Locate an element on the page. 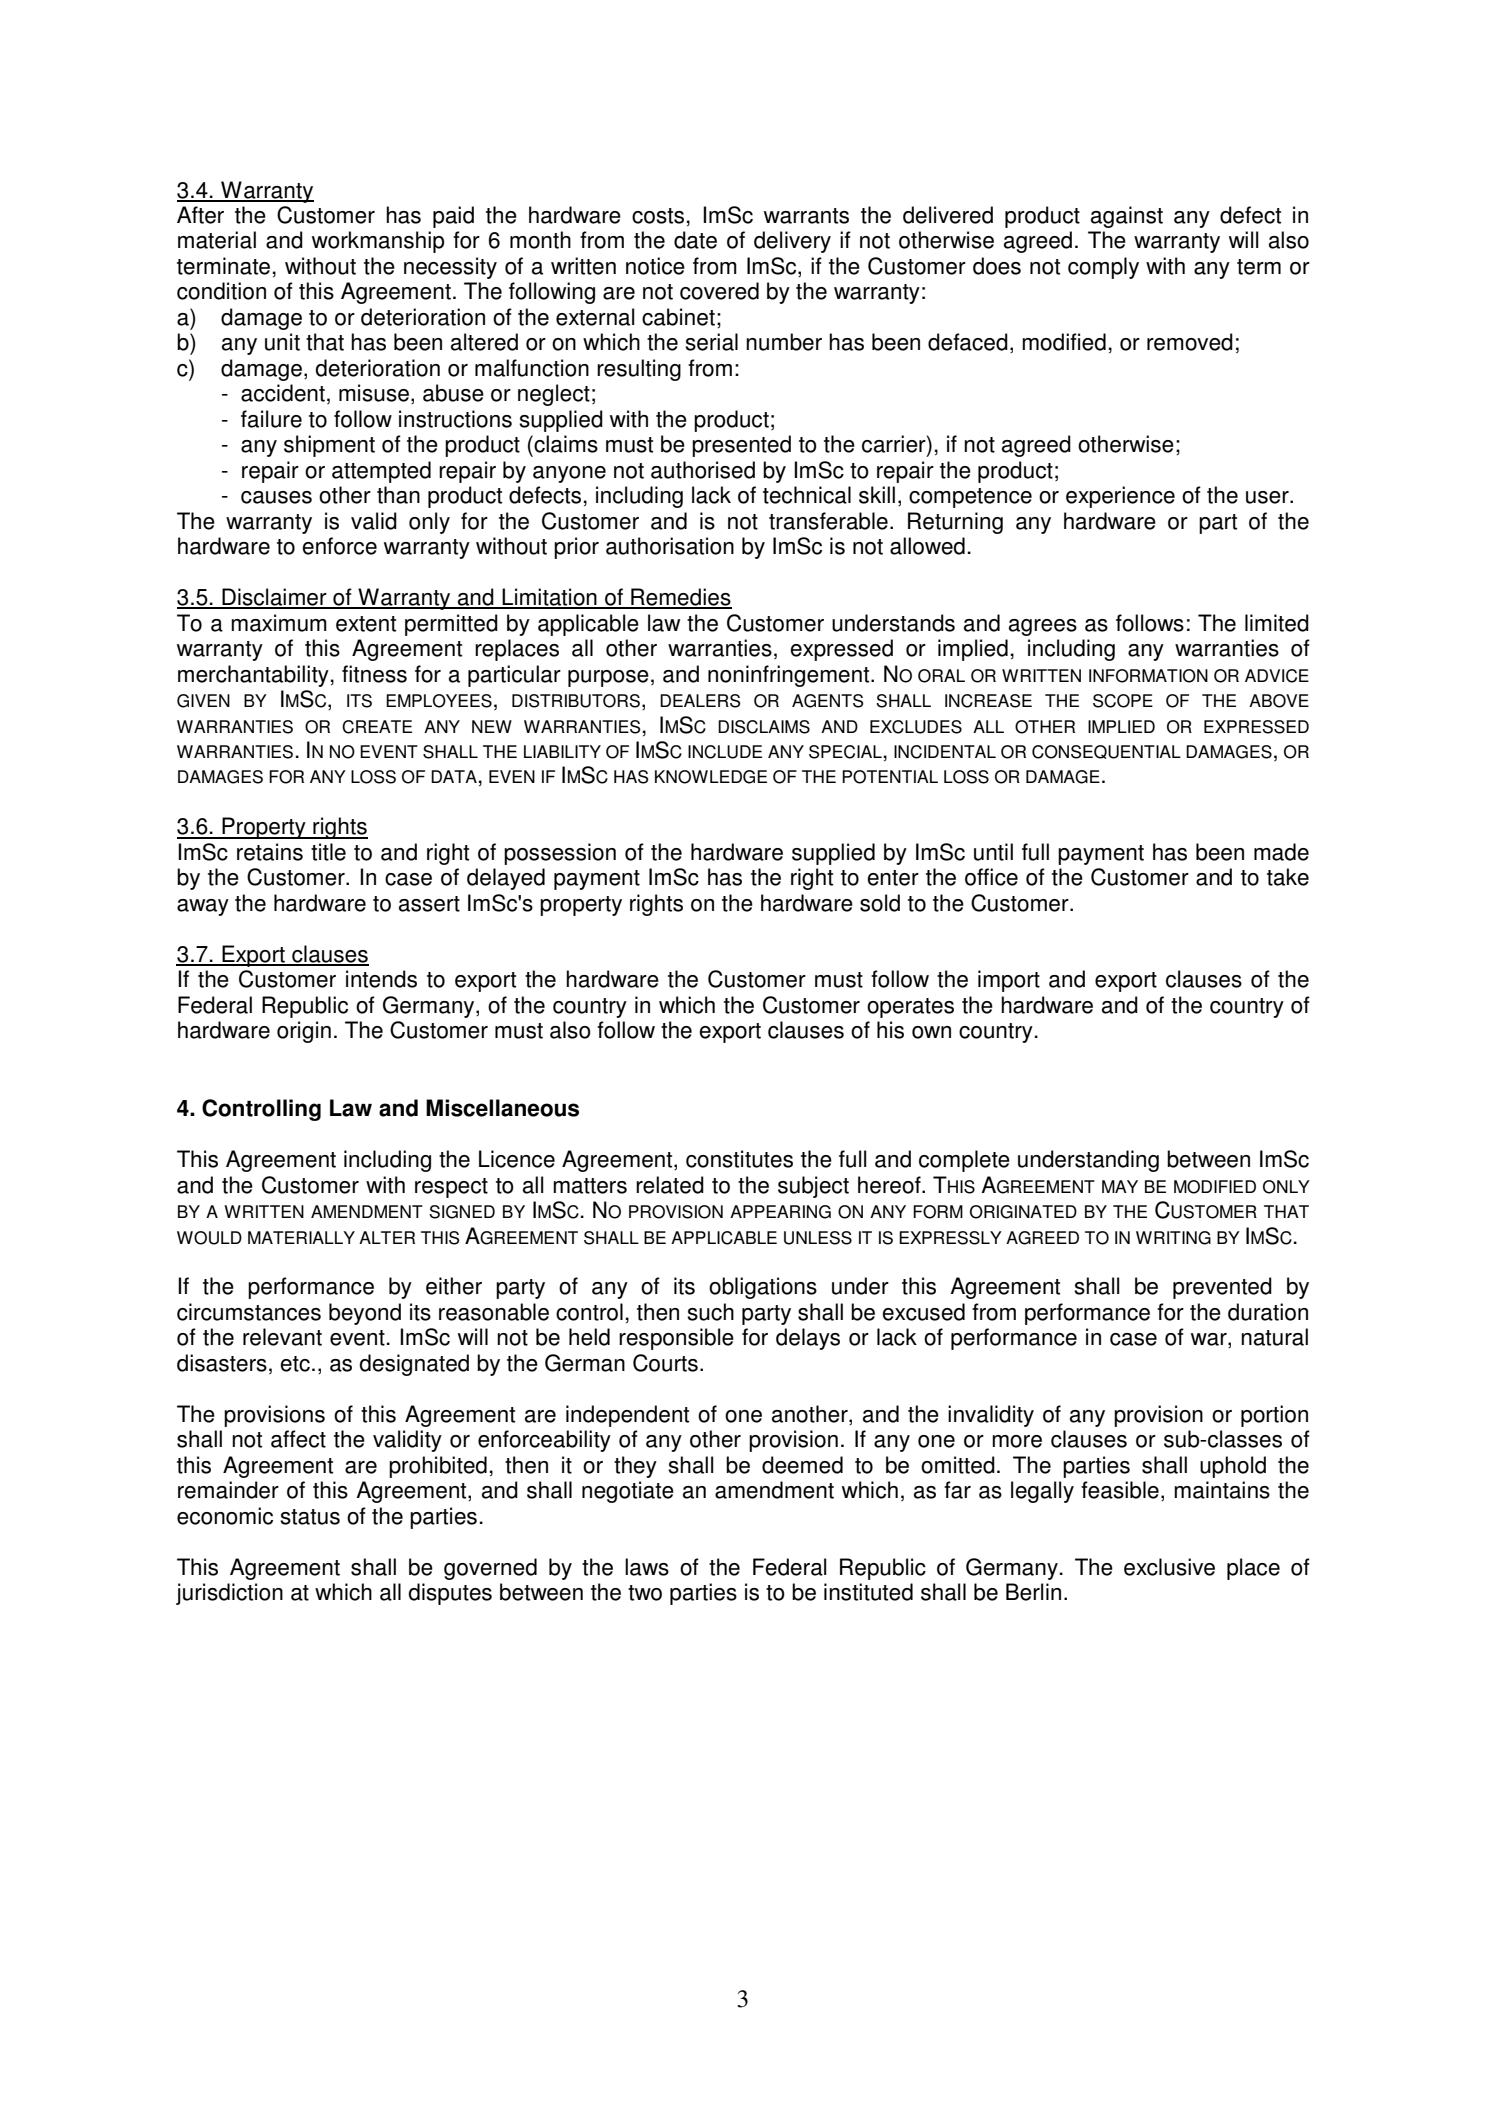  comply is located at coordinates (1103, 268).
